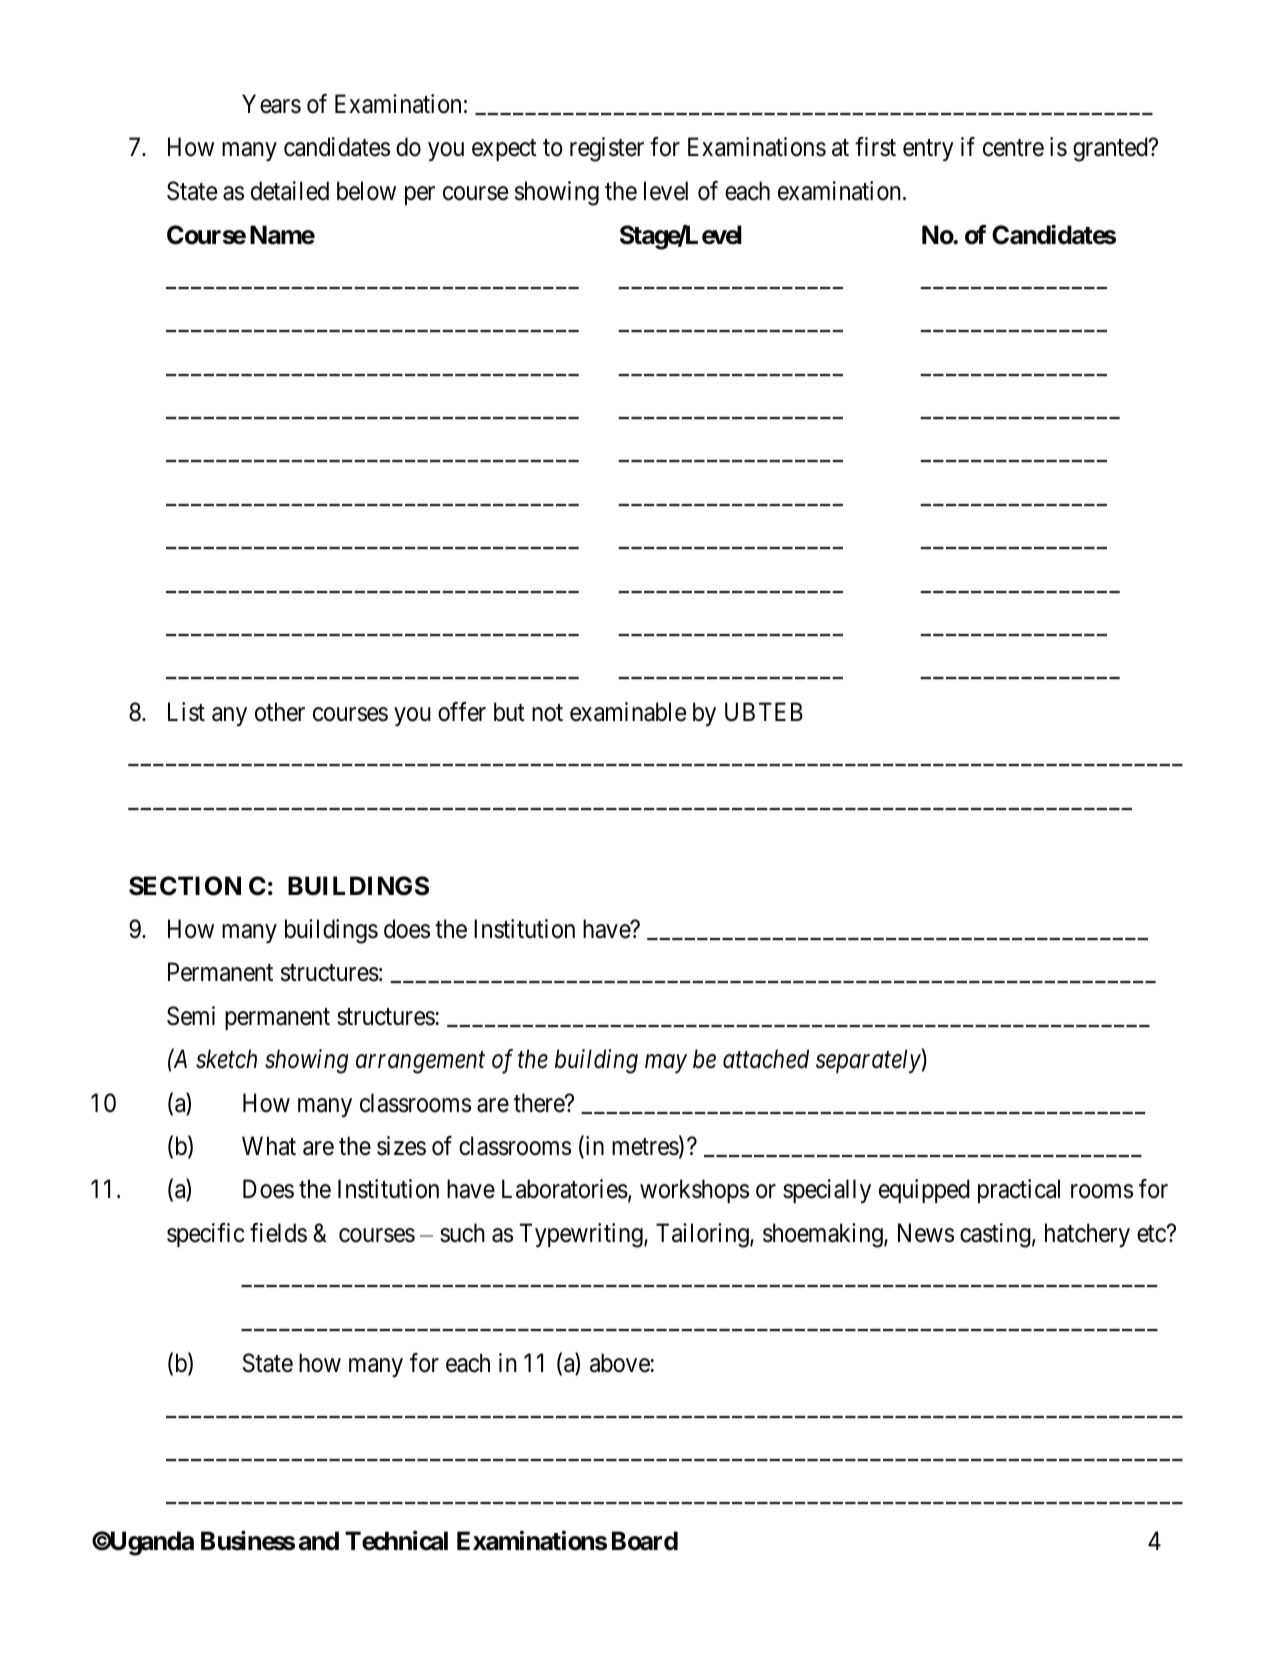 The image size is (1283, 1661). Describe the element at coordinates (607, 149) in the screenshot. I see `register` at that location.
